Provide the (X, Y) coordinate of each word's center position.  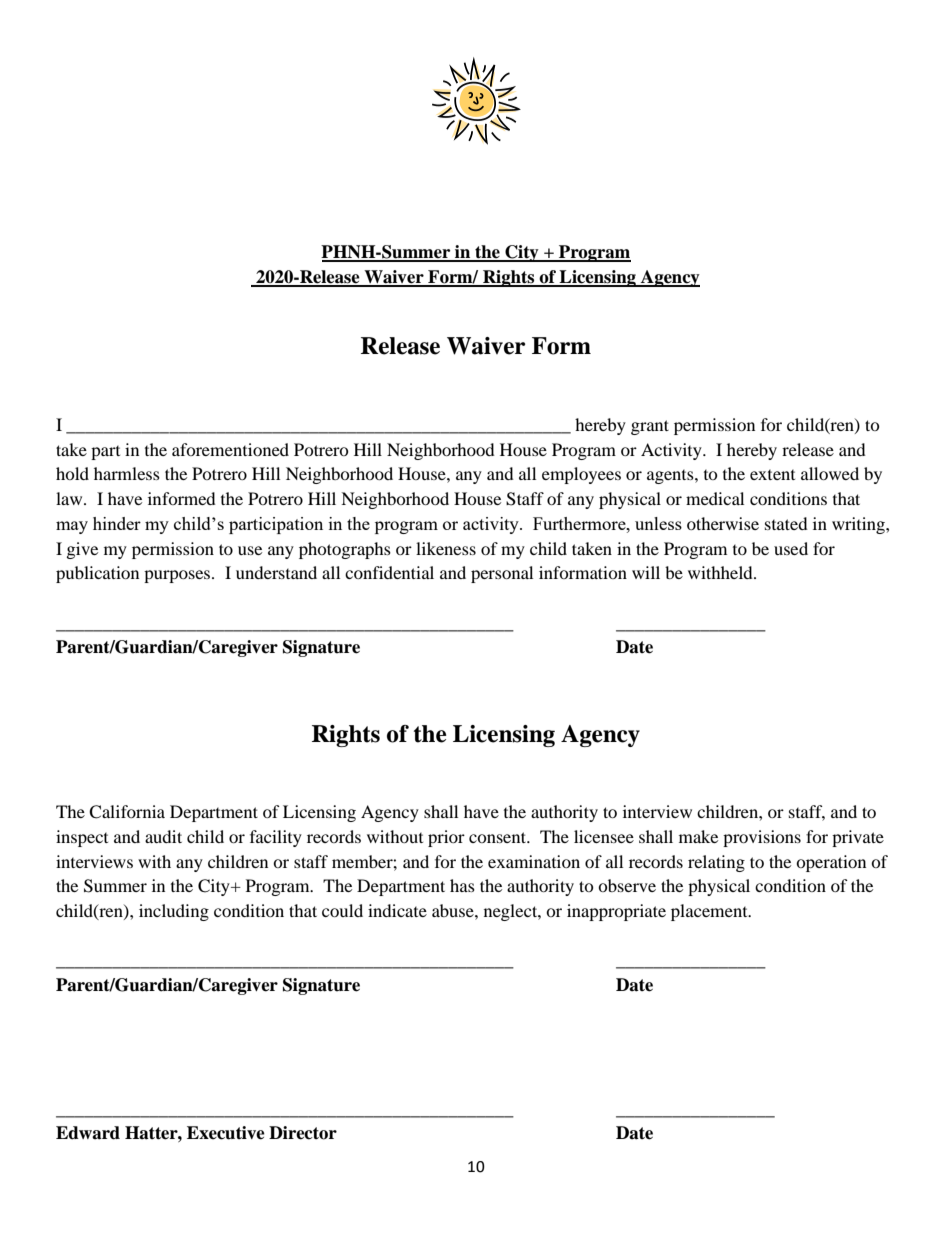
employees (581, 475)
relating (716, 863)
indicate (397, 910)
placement (710, 912)
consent (499, 837)
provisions (762, 838)
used (791, 548)
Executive (226, 1133)
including (174, 912)
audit (163, 836)
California (127, 812)
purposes (178, 576)
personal (502, 574)
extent (772, 475)
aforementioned (230, 449)
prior (446, 838)
